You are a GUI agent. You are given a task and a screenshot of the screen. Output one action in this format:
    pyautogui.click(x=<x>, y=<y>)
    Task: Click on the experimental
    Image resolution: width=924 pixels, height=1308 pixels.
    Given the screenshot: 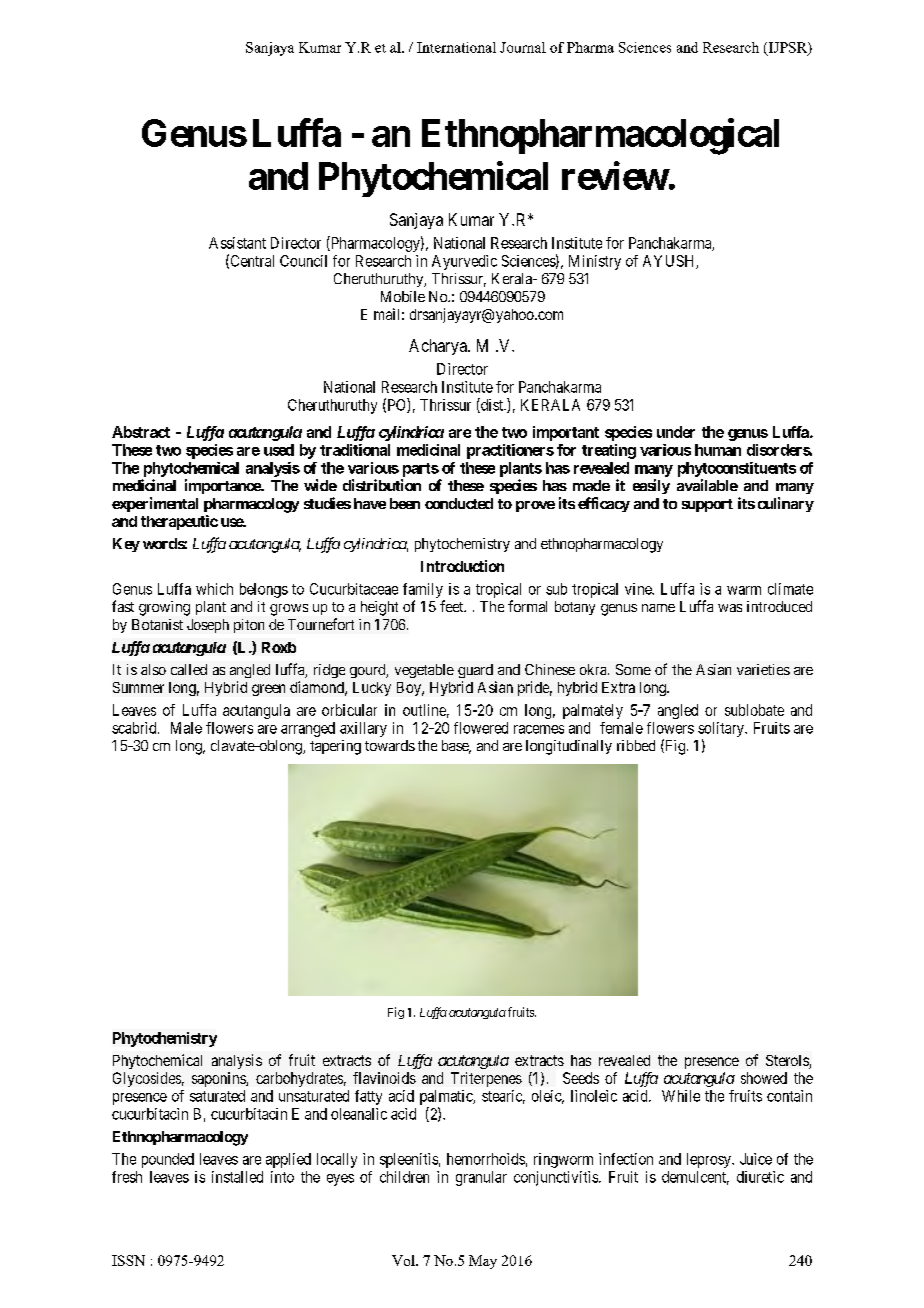 What is the action you would take?
    pyautogui.click(x=155, y=504)
